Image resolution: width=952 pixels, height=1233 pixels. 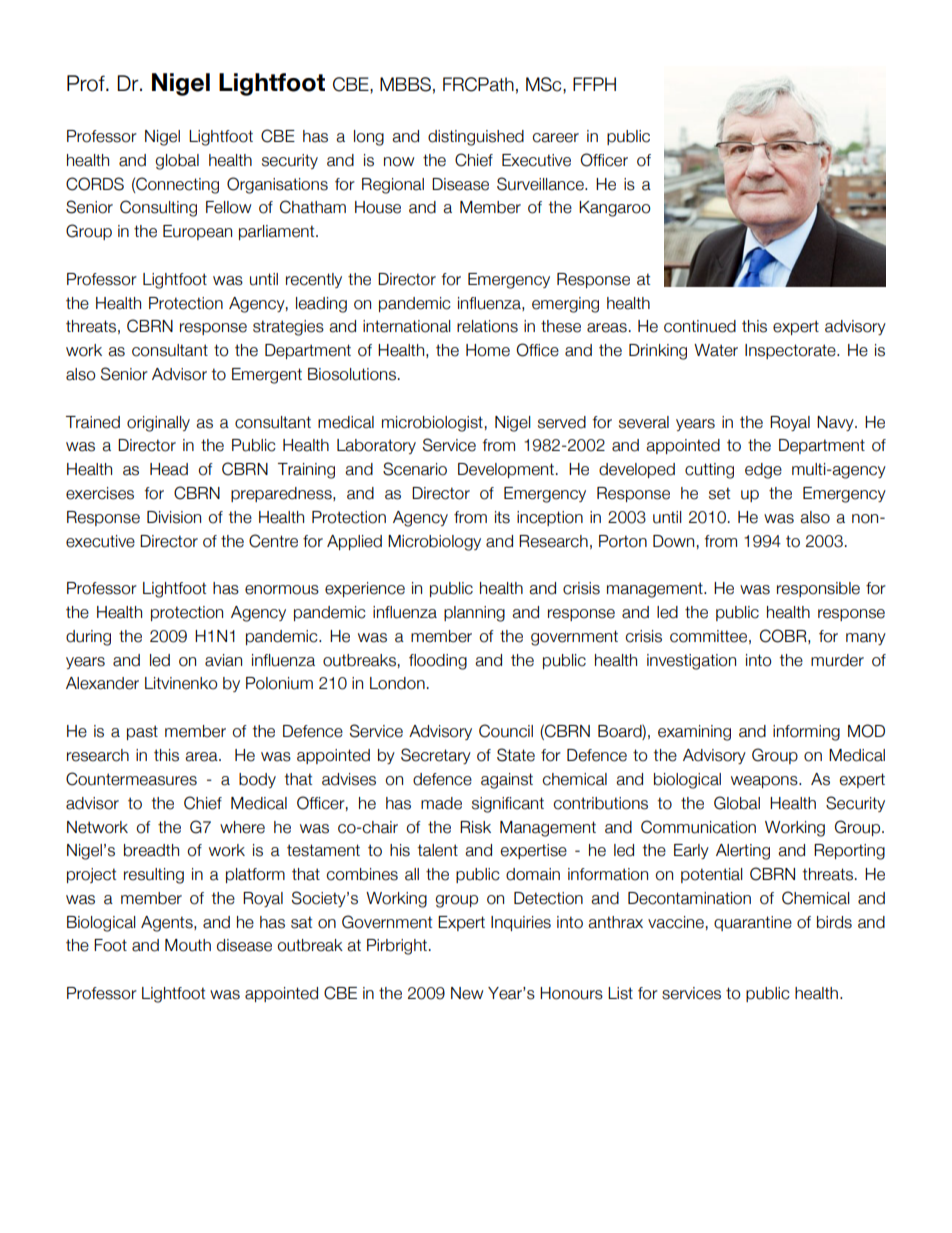 What do you see at coordinates (174, 517) in the screenshot?
I see `Division` at bounding box center [174, 517].
